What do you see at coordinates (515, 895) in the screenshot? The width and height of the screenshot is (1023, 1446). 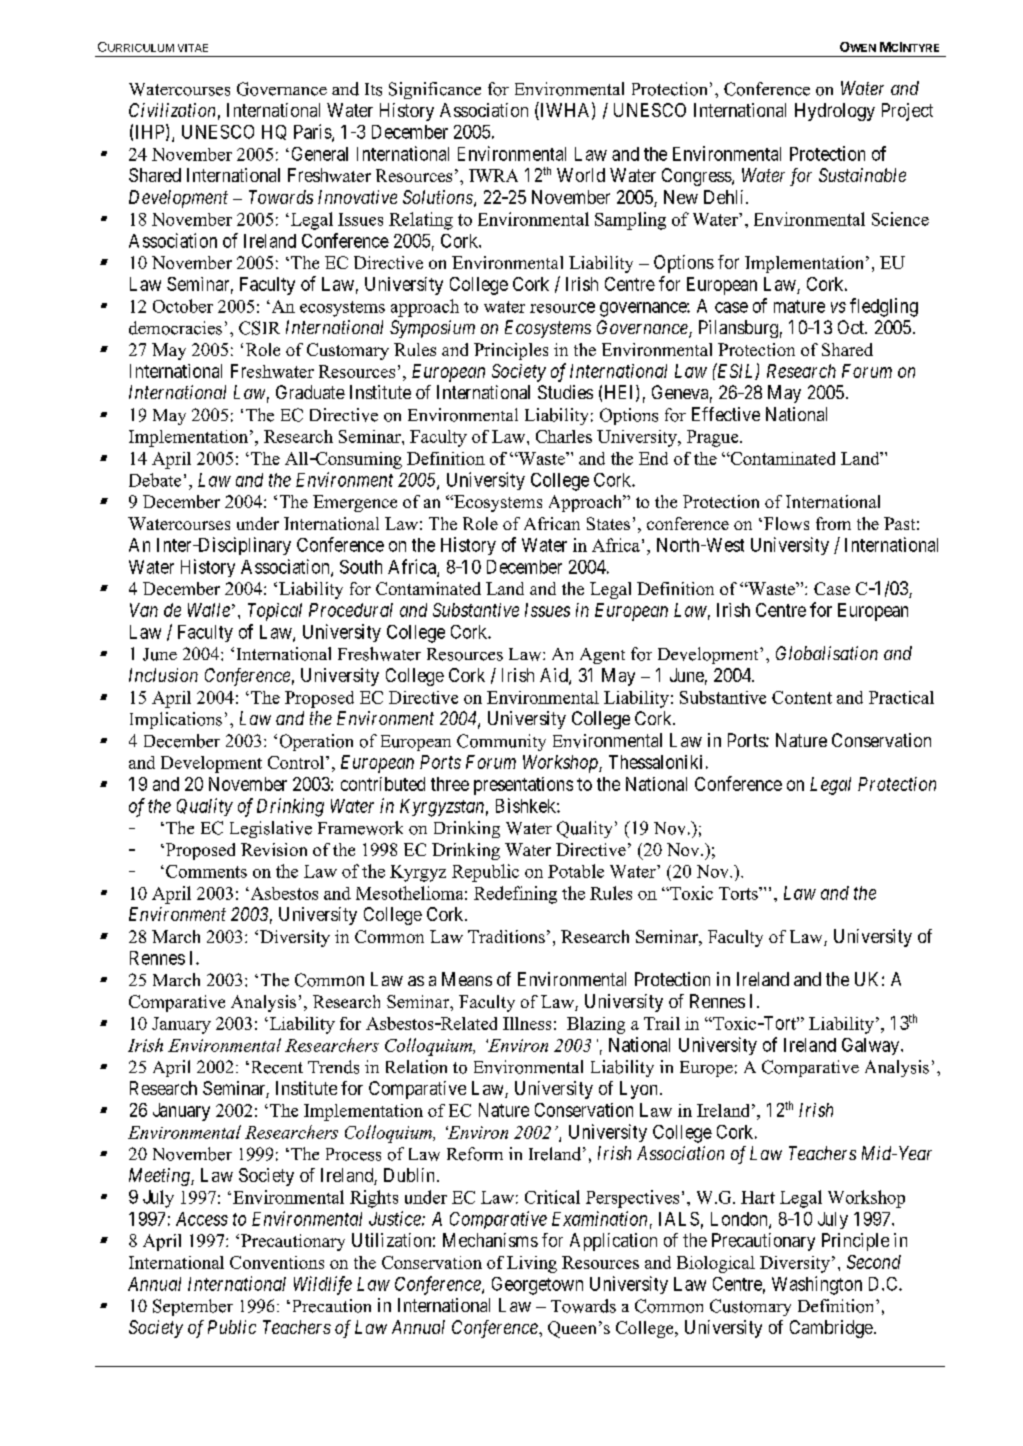 I see `Redefining` at bounding box center [515, 895].
